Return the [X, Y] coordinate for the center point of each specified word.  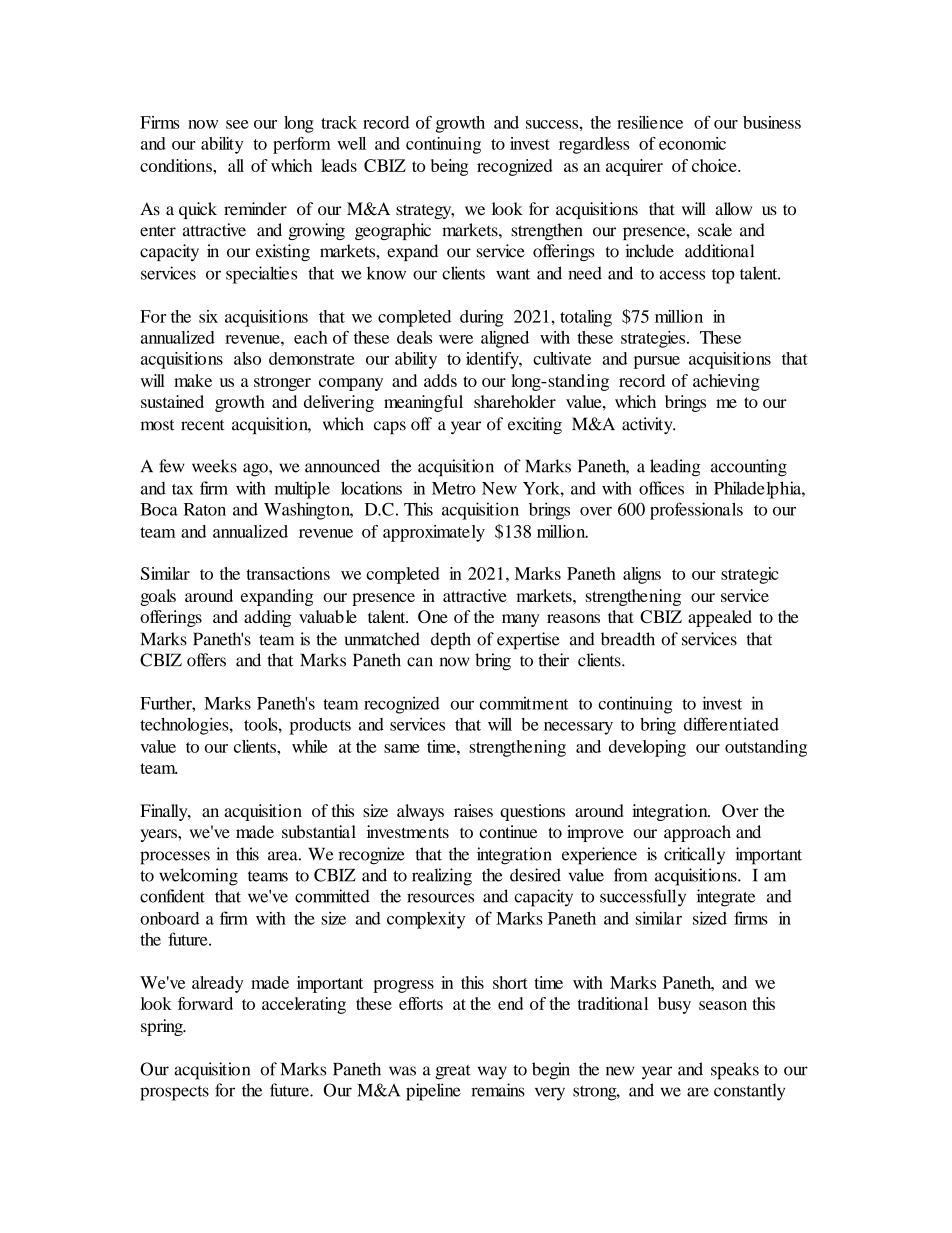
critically [694, 856]
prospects [174, 1093]
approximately [434, 533]
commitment [524, 703]
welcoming [198, 877]
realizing [442, 877]
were [456, 339]
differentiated [731, 724]
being [449, 167]
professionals [696, 511]
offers [206, 660]
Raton [205, 509]
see [237, 124]
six [208, 316]
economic [692, 143]
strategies [654, 339]
